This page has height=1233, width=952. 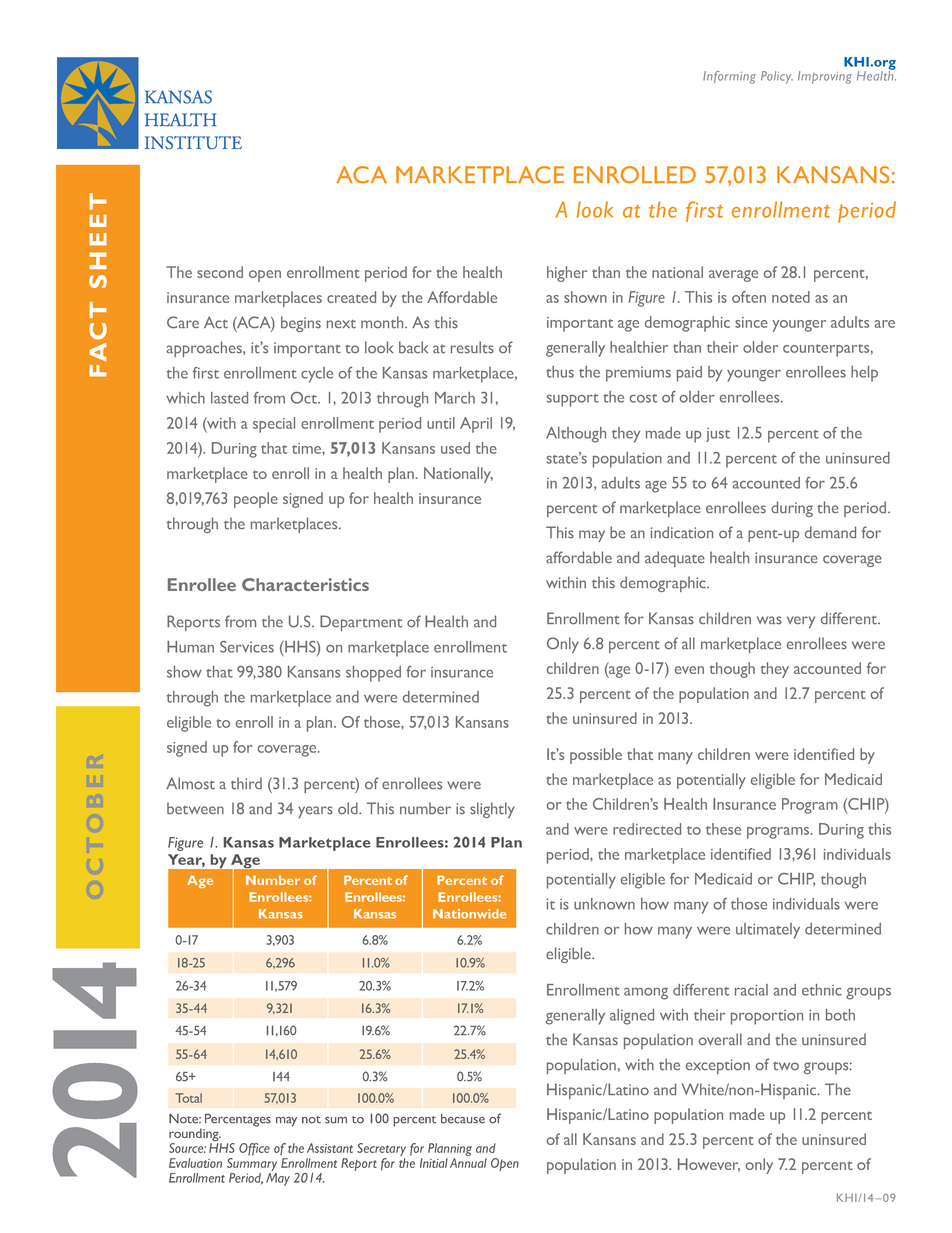 What do you see at coordinates (718, 435) in the page?
I see `just` at bounding box center [718, 435].
